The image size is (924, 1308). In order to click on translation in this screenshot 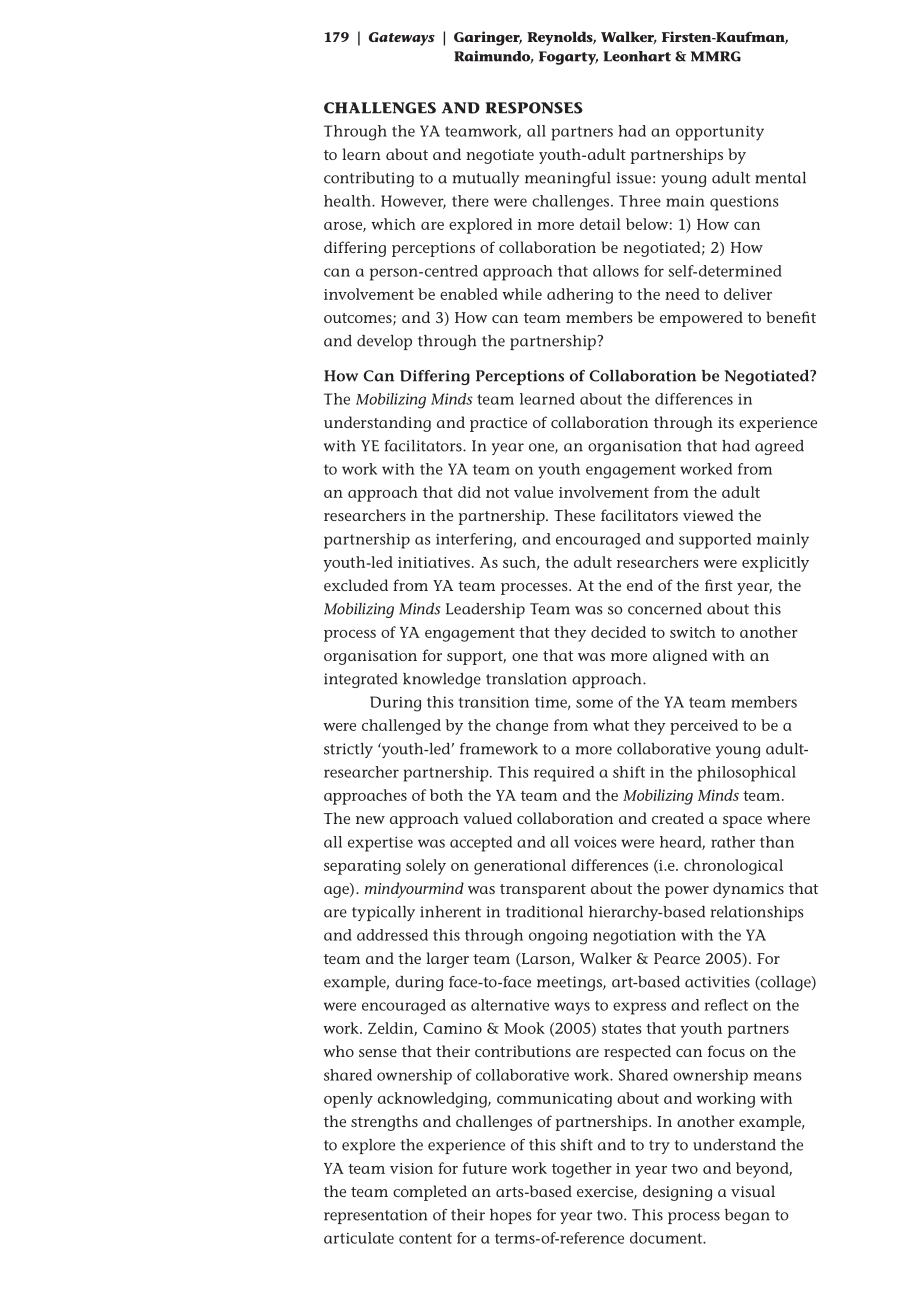, I will do `click(526, 679)`.
